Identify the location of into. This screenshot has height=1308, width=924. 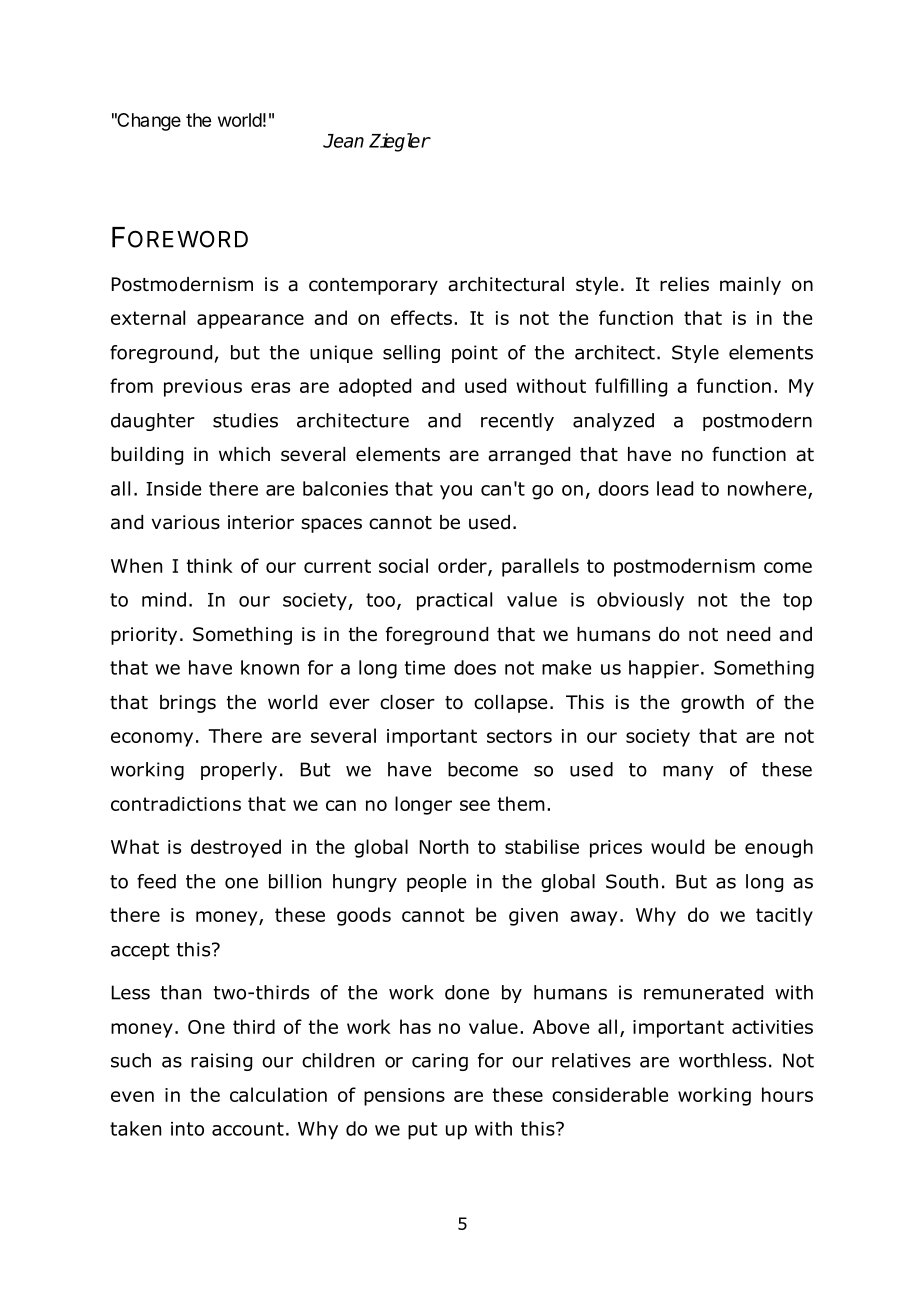
(187, 1129).
